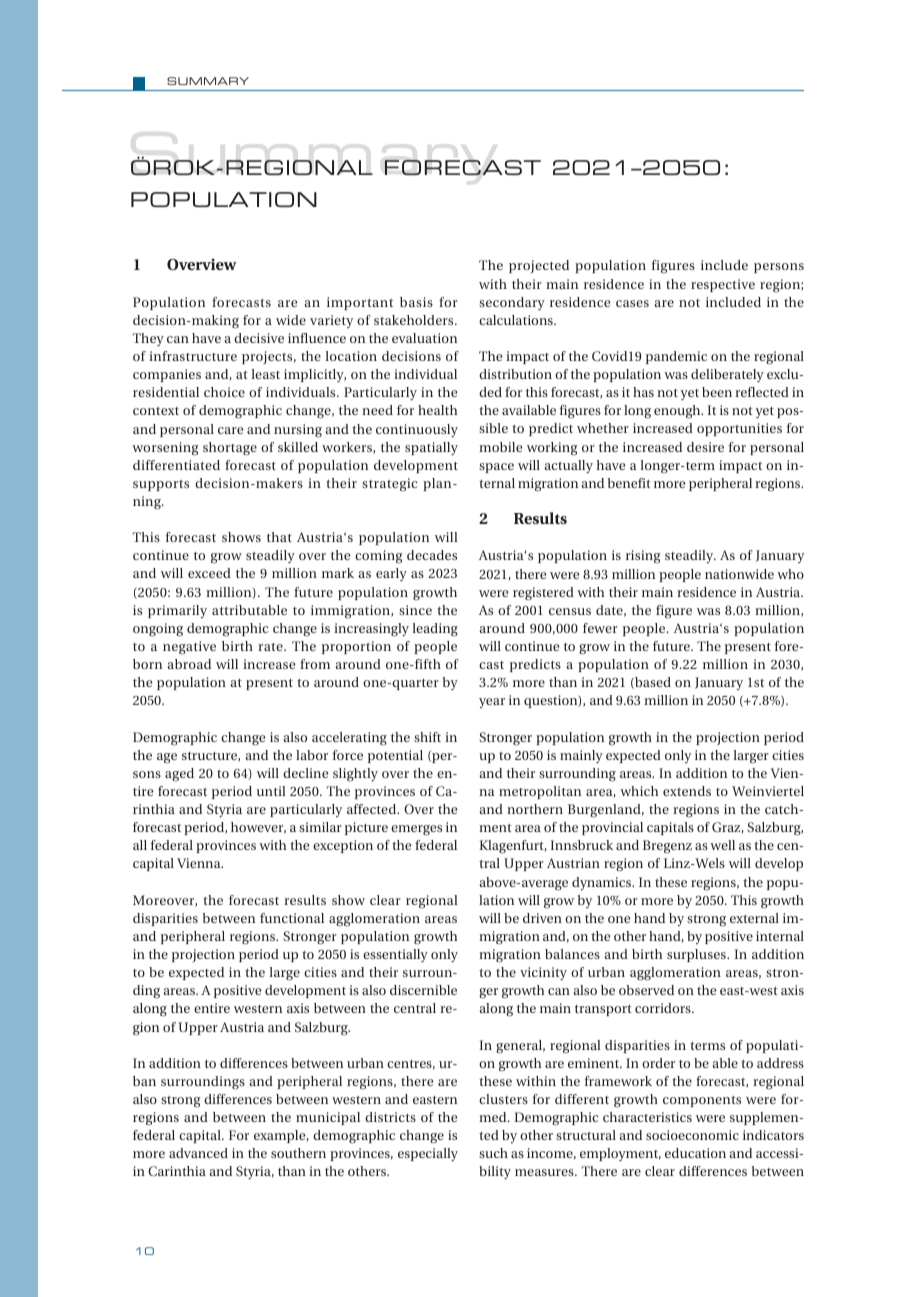  Describe the element at coordinates (723, 285) in the page. I see `respective` at that location.
